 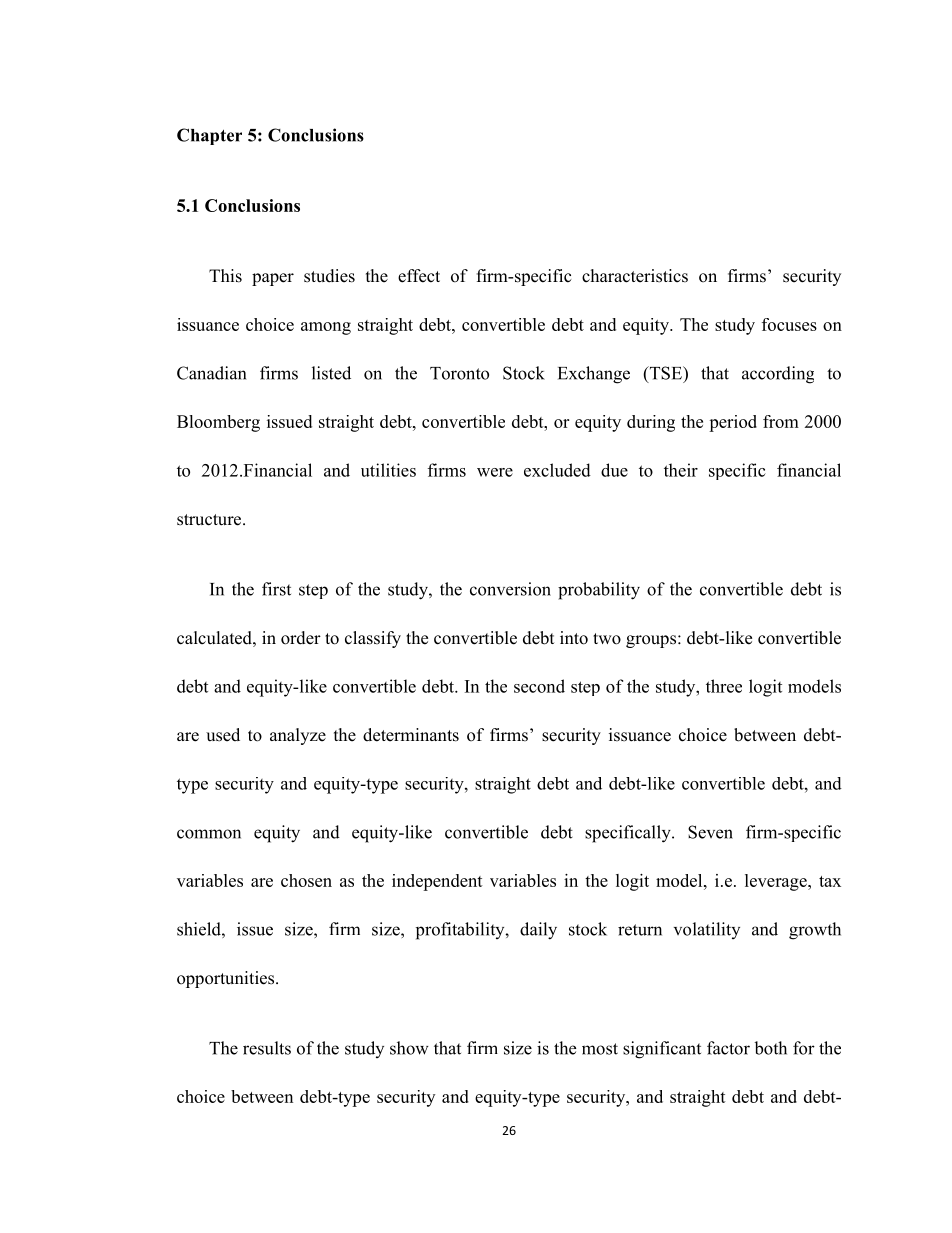 I want to click on were, so click(x=495, y=472).
